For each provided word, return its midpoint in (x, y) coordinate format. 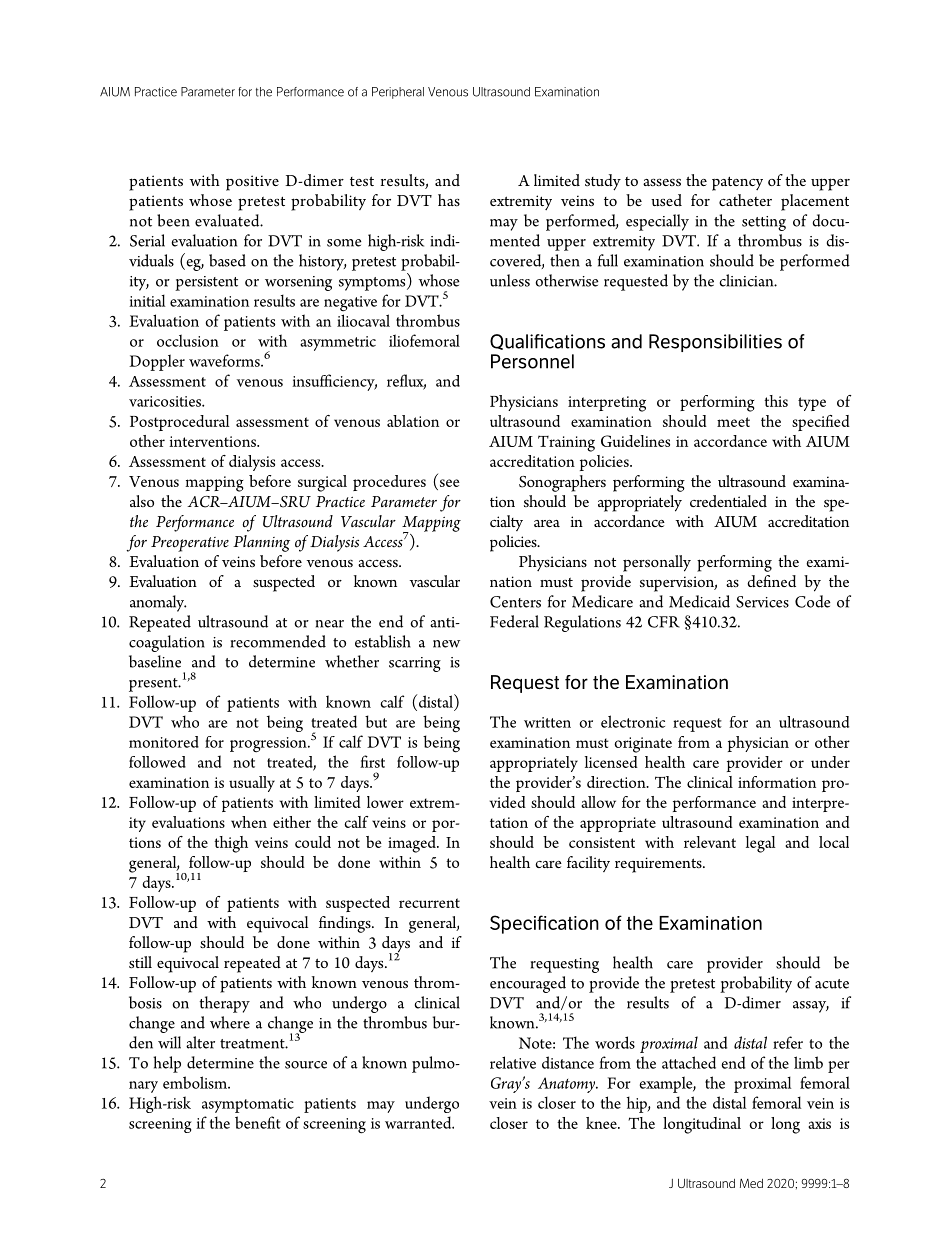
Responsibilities (715, 343)
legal (760, 844)
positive (252, 183)
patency (737, 183)
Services (762, 602)
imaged (413, 844)
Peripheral (398, 93)
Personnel (532, 361)
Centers (515, 602)
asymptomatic (248, 1105)
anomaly (158, 603)
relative (513, 1062)
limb (808, 1062)
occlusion (188, 340)
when (249, 822)
